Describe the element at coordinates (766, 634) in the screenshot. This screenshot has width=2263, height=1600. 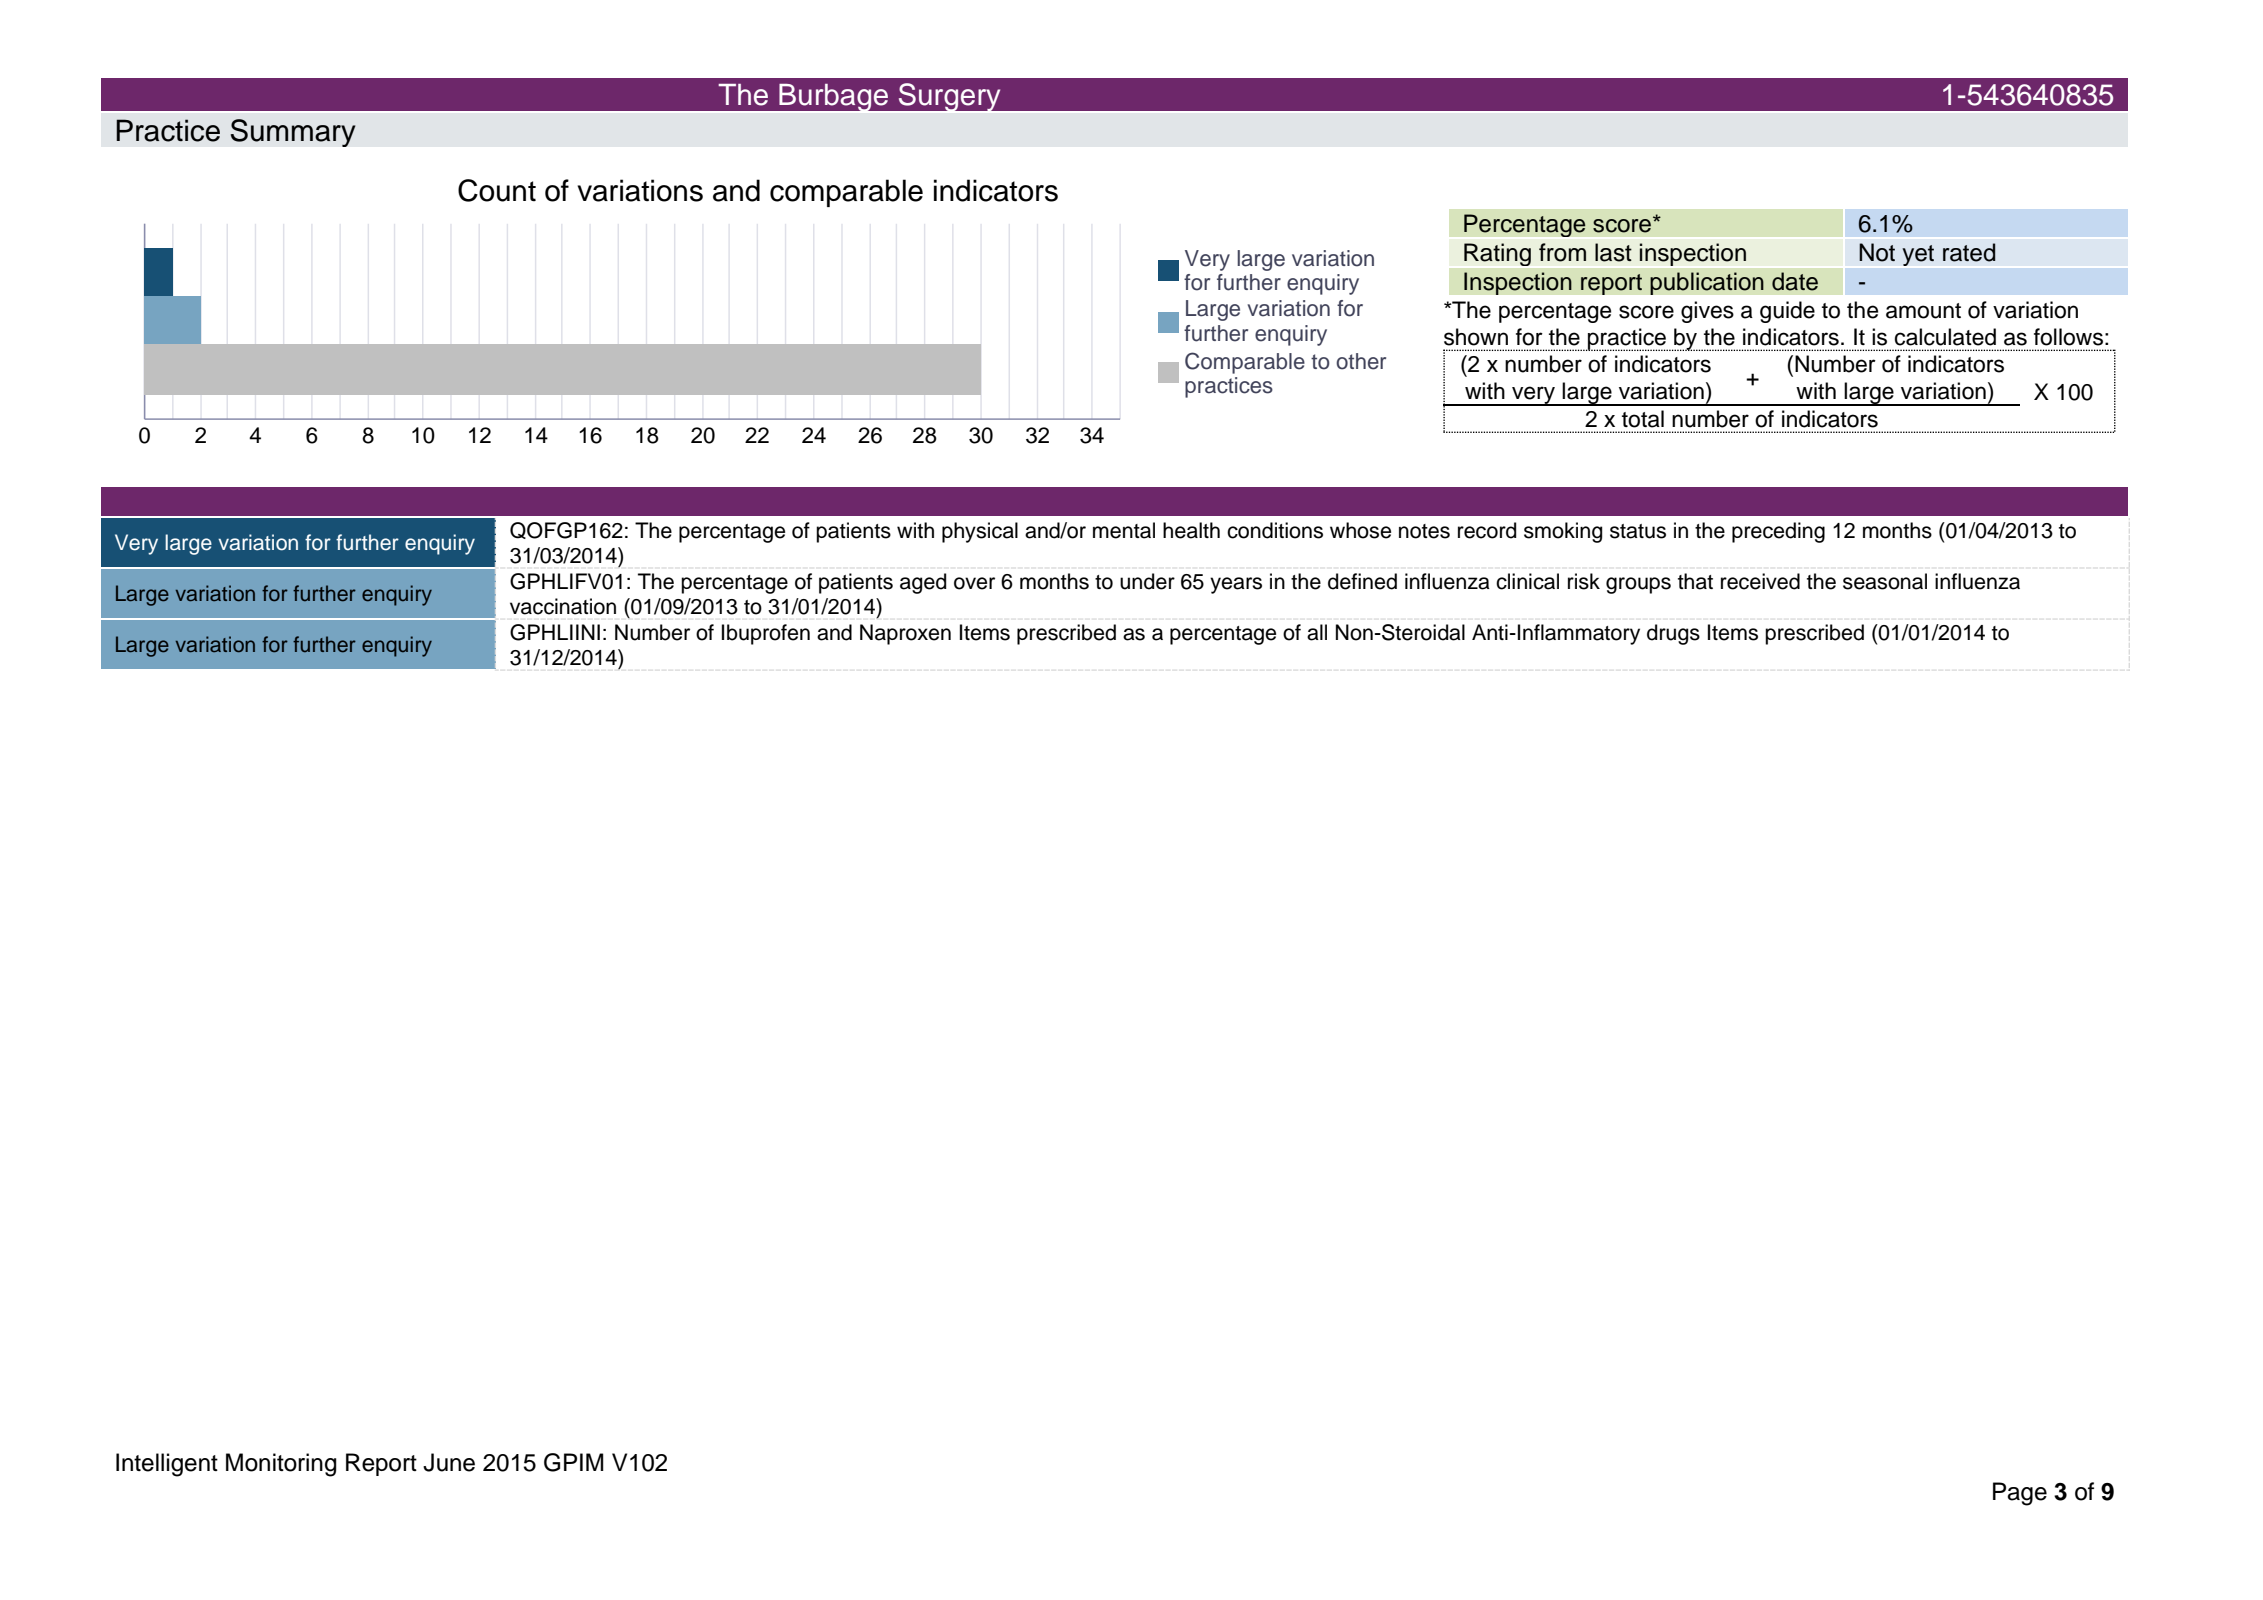
I see `Ibuprofen` at that location.
